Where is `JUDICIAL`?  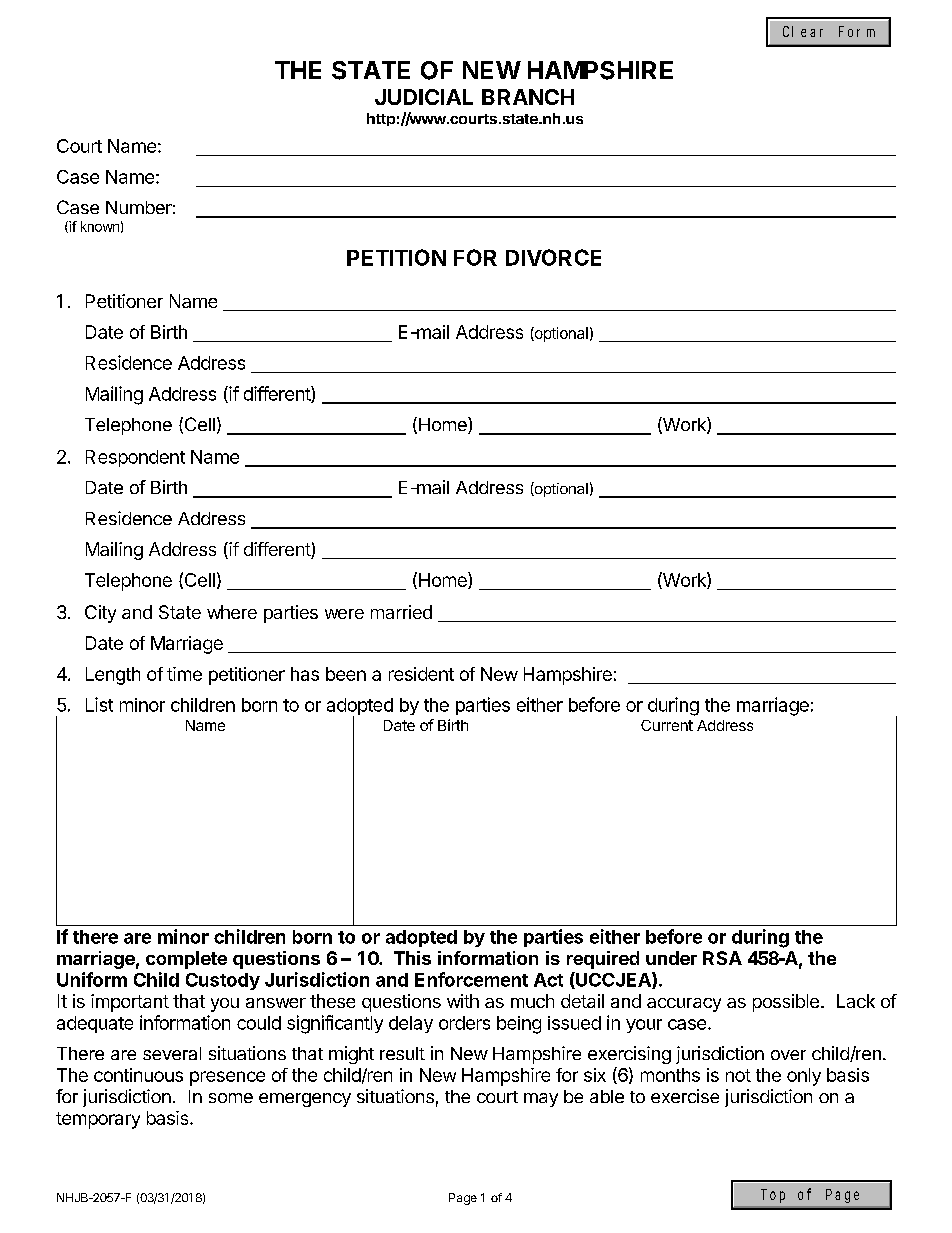
JUDICIAL is located at coordinates (424, 97).
